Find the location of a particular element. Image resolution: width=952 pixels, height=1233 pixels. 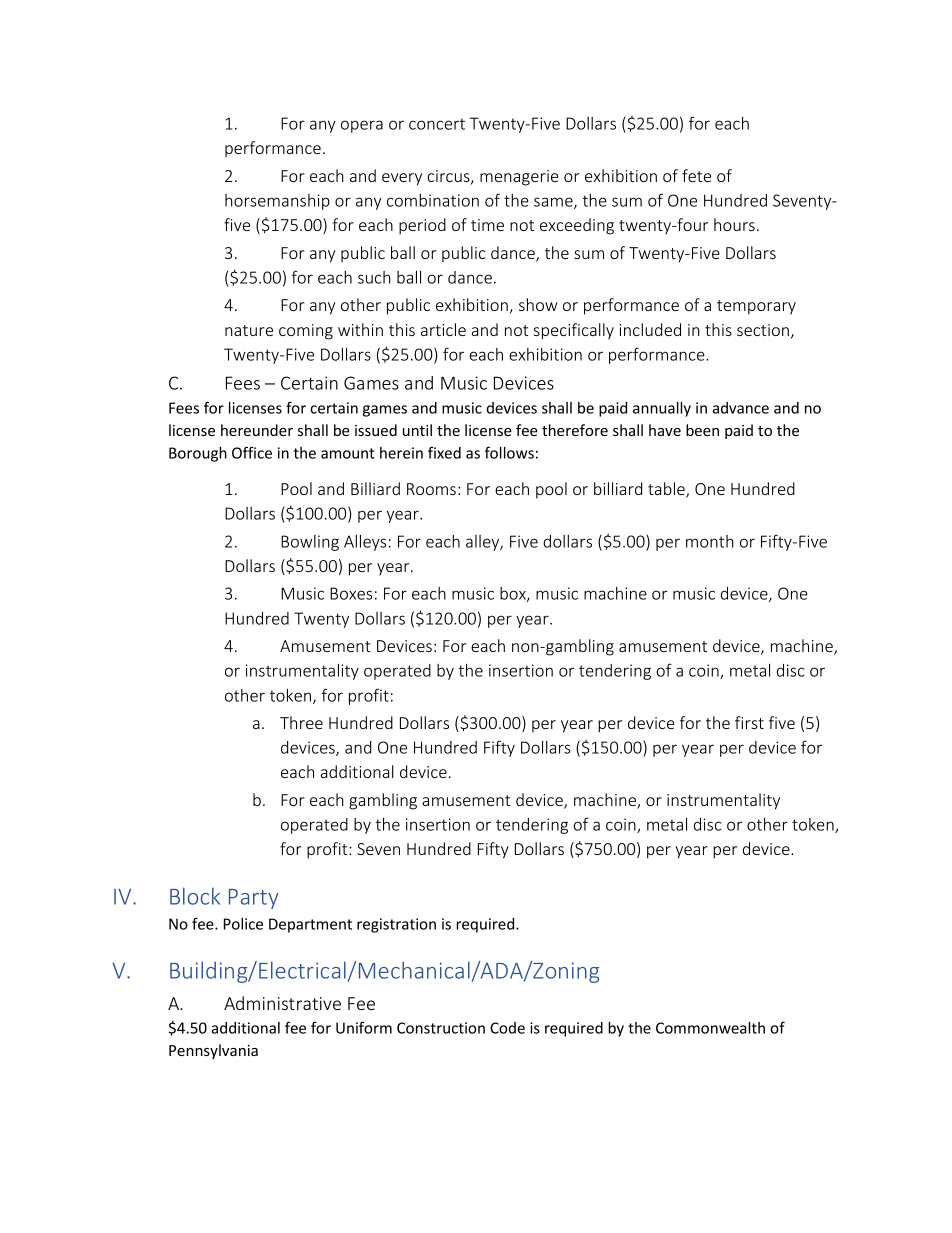

Administrative is located at coordinates (282, 1003).
